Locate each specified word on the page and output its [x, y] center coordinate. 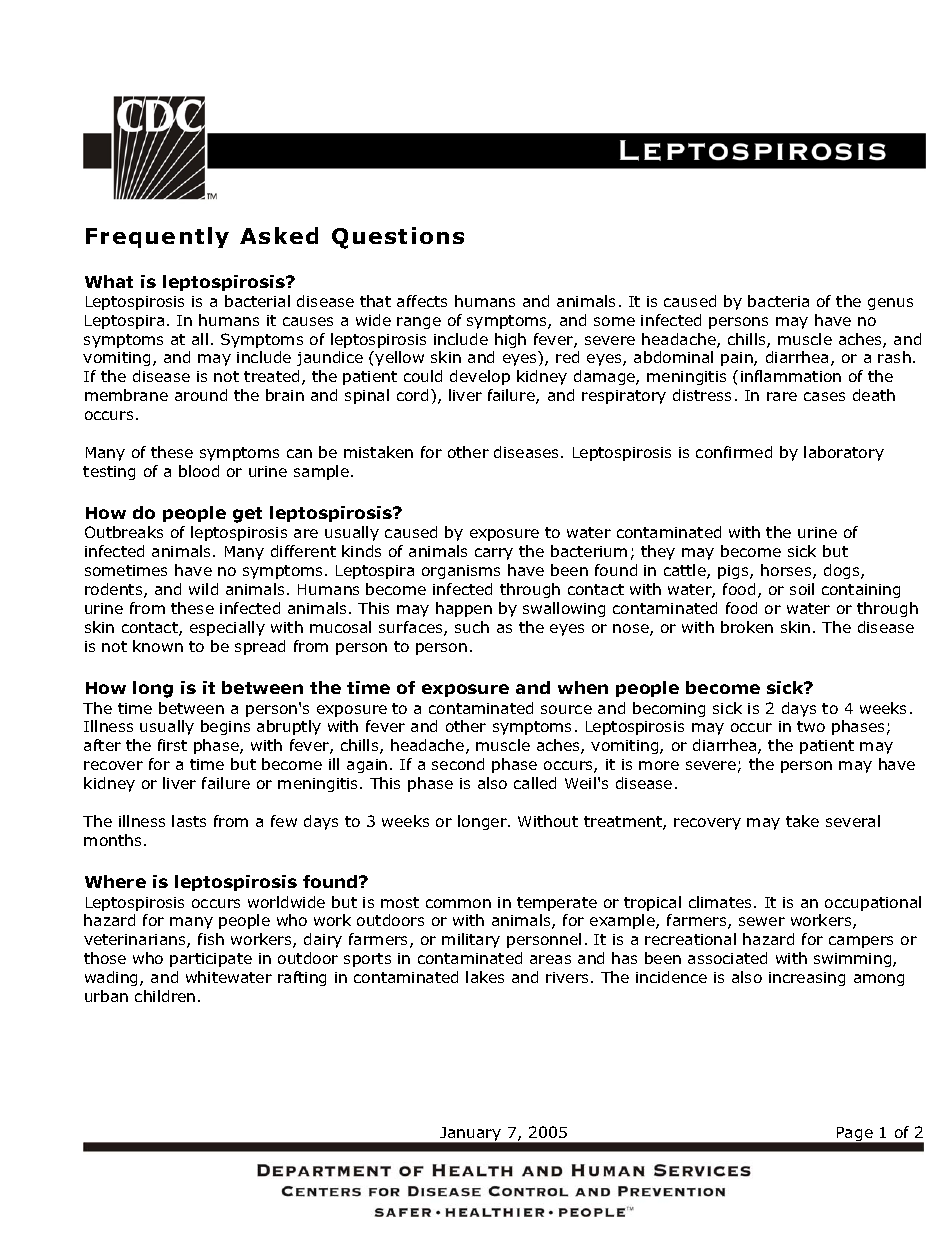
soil [802, 589]
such [472, 627]
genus [890, 304]
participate [211, 960]
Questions [398, 238]
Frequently [157, 237]
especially [227, 628]
